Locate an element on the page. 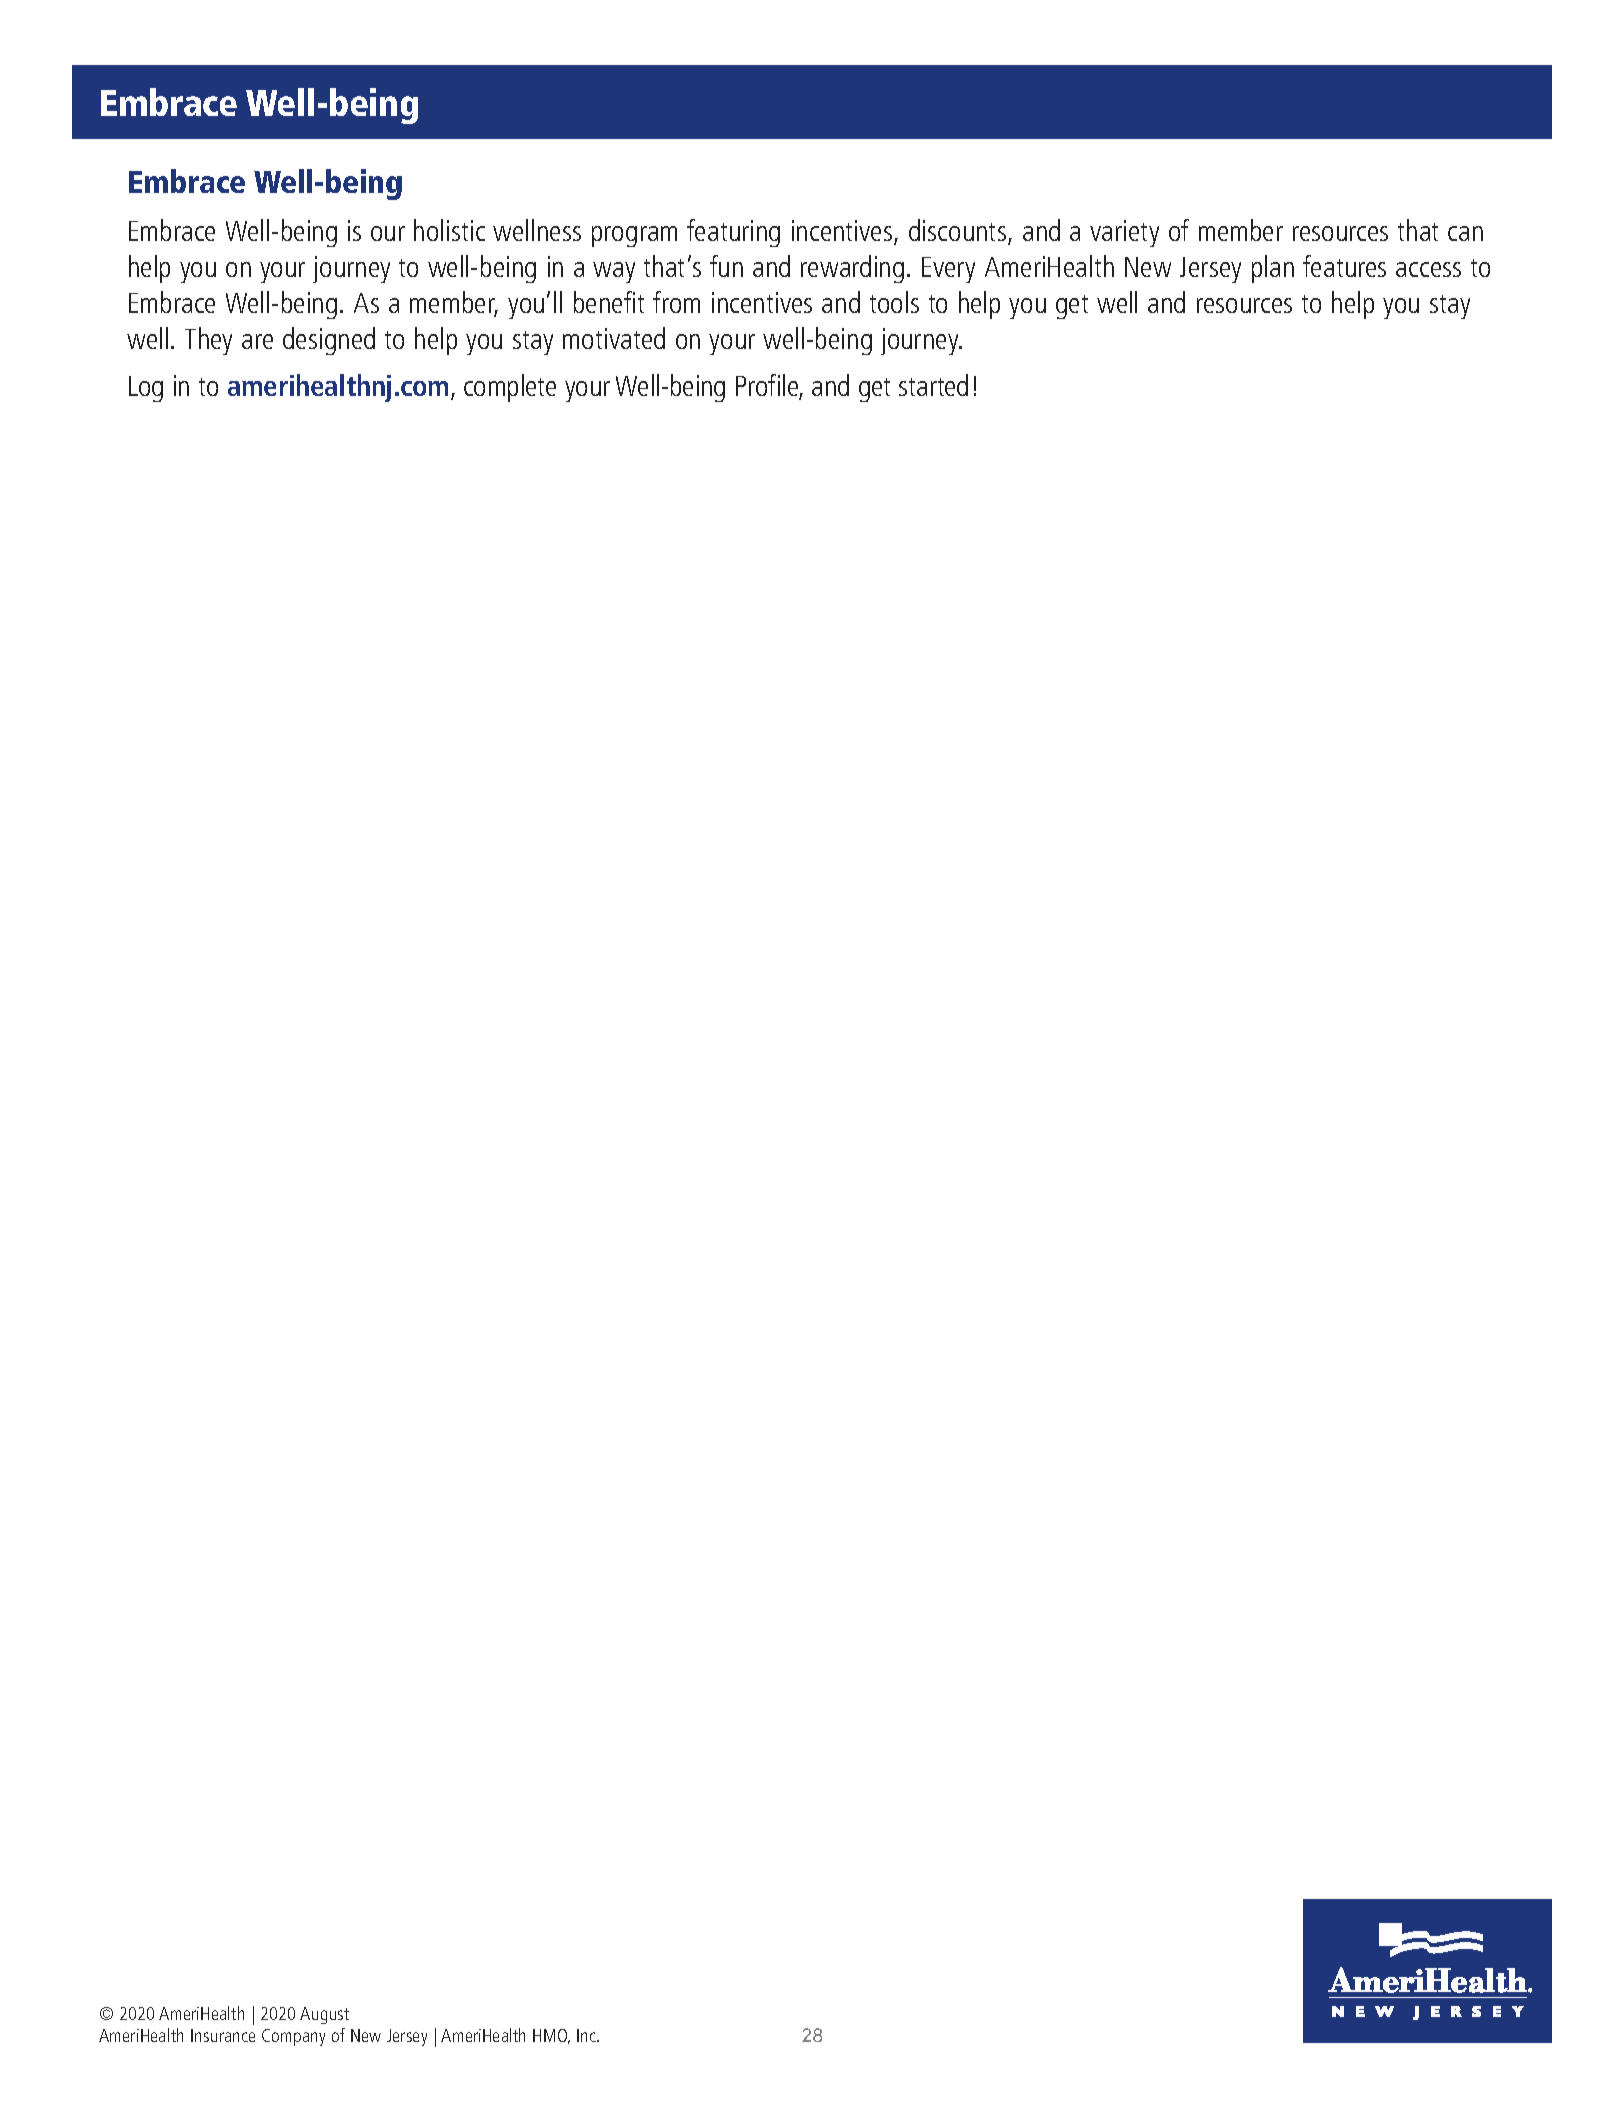  August is located at coordinates (324, 2015).
